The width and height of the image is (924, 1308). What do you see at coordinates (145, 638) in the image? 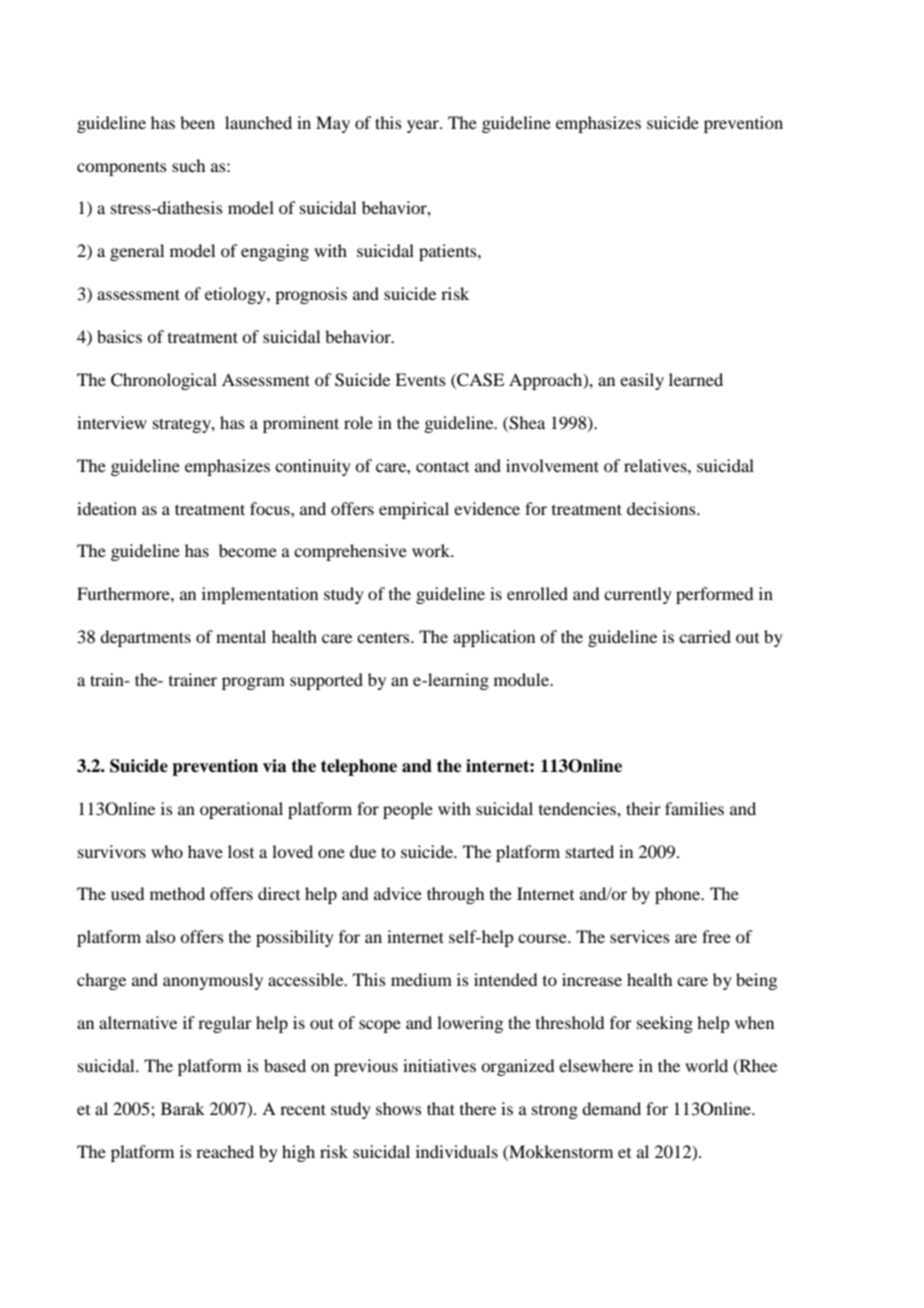
I see `departments` at bounding box center [145, 638].
